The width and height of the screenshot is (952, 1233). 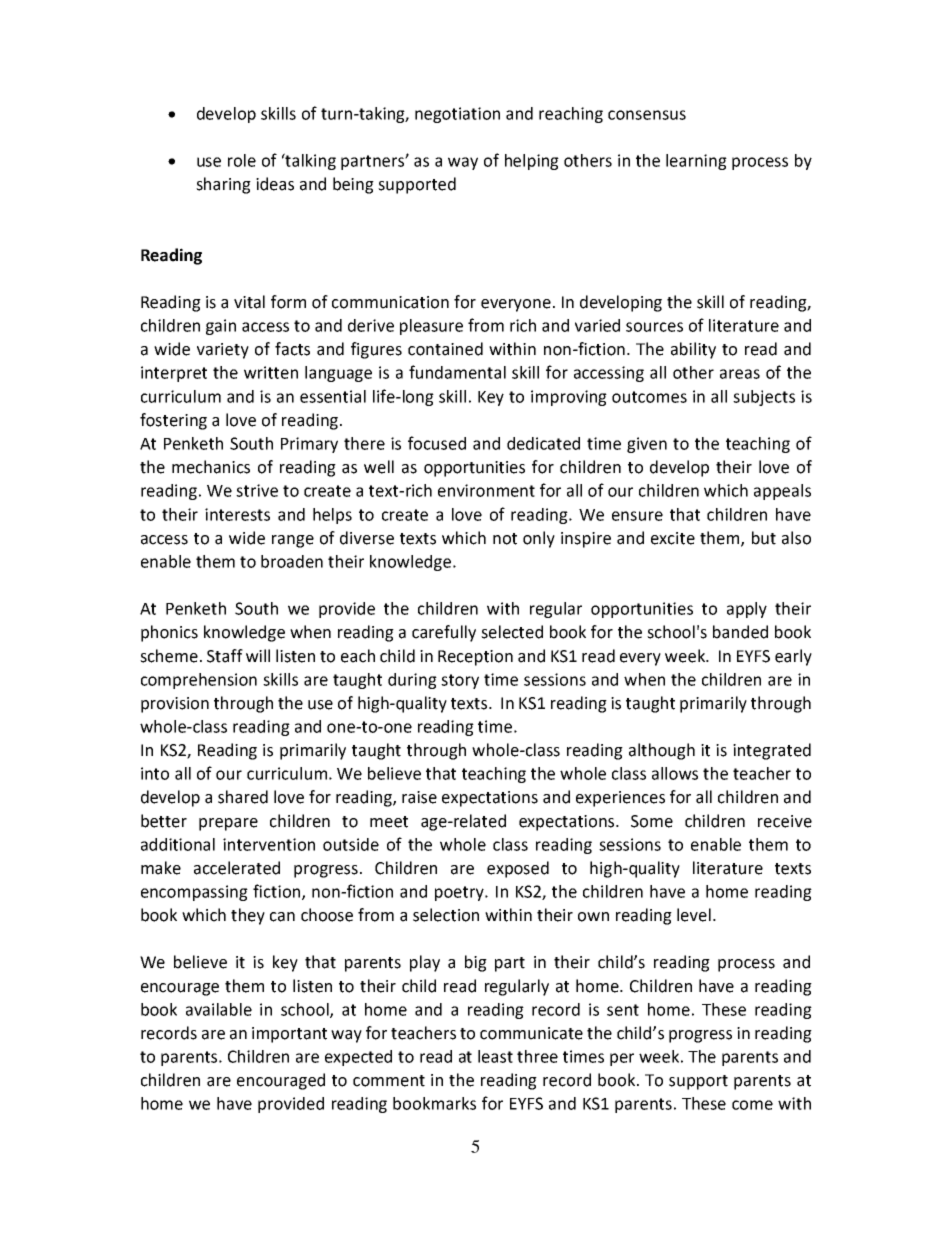 What do you see at coordinates (772, 751) in the screenshot?
I see `integrated` at bounding box center [772, 751].
